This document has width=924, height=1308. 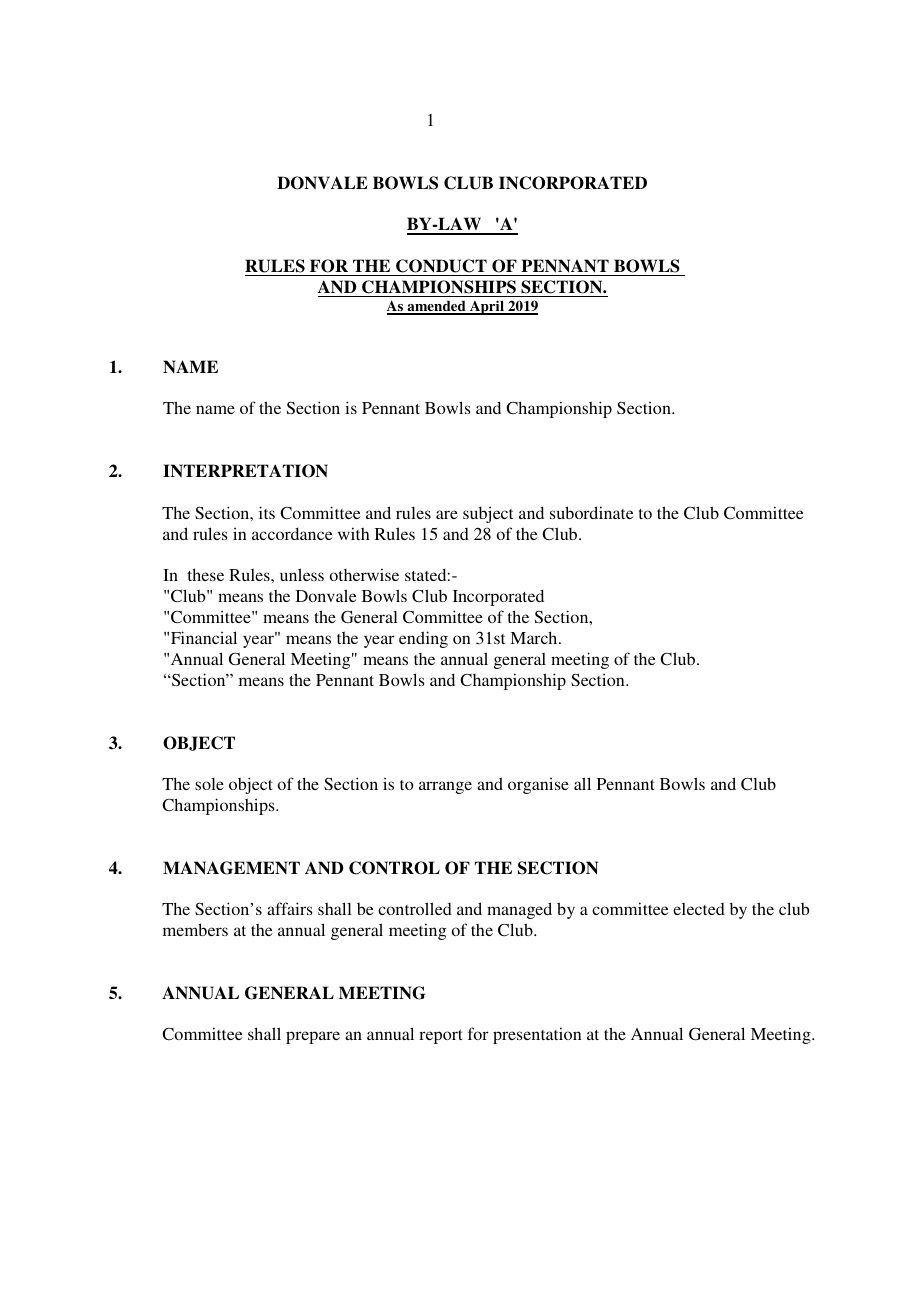 What do you see at coordinates (441, 267) in the document?
I see `CONDUCT` at bounding box center [441, 267].
